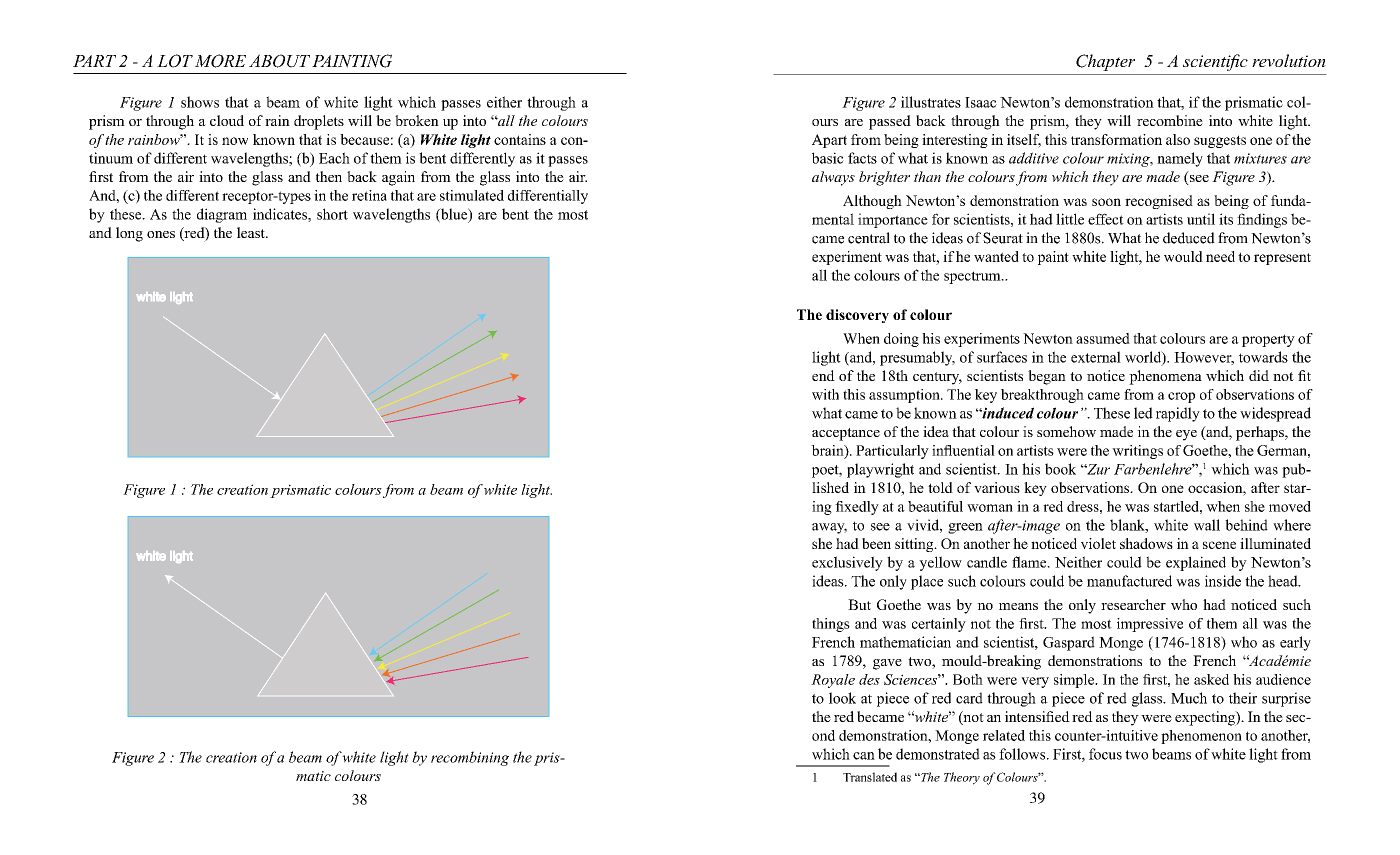  I want to click on recombining, so click(470, 758).
